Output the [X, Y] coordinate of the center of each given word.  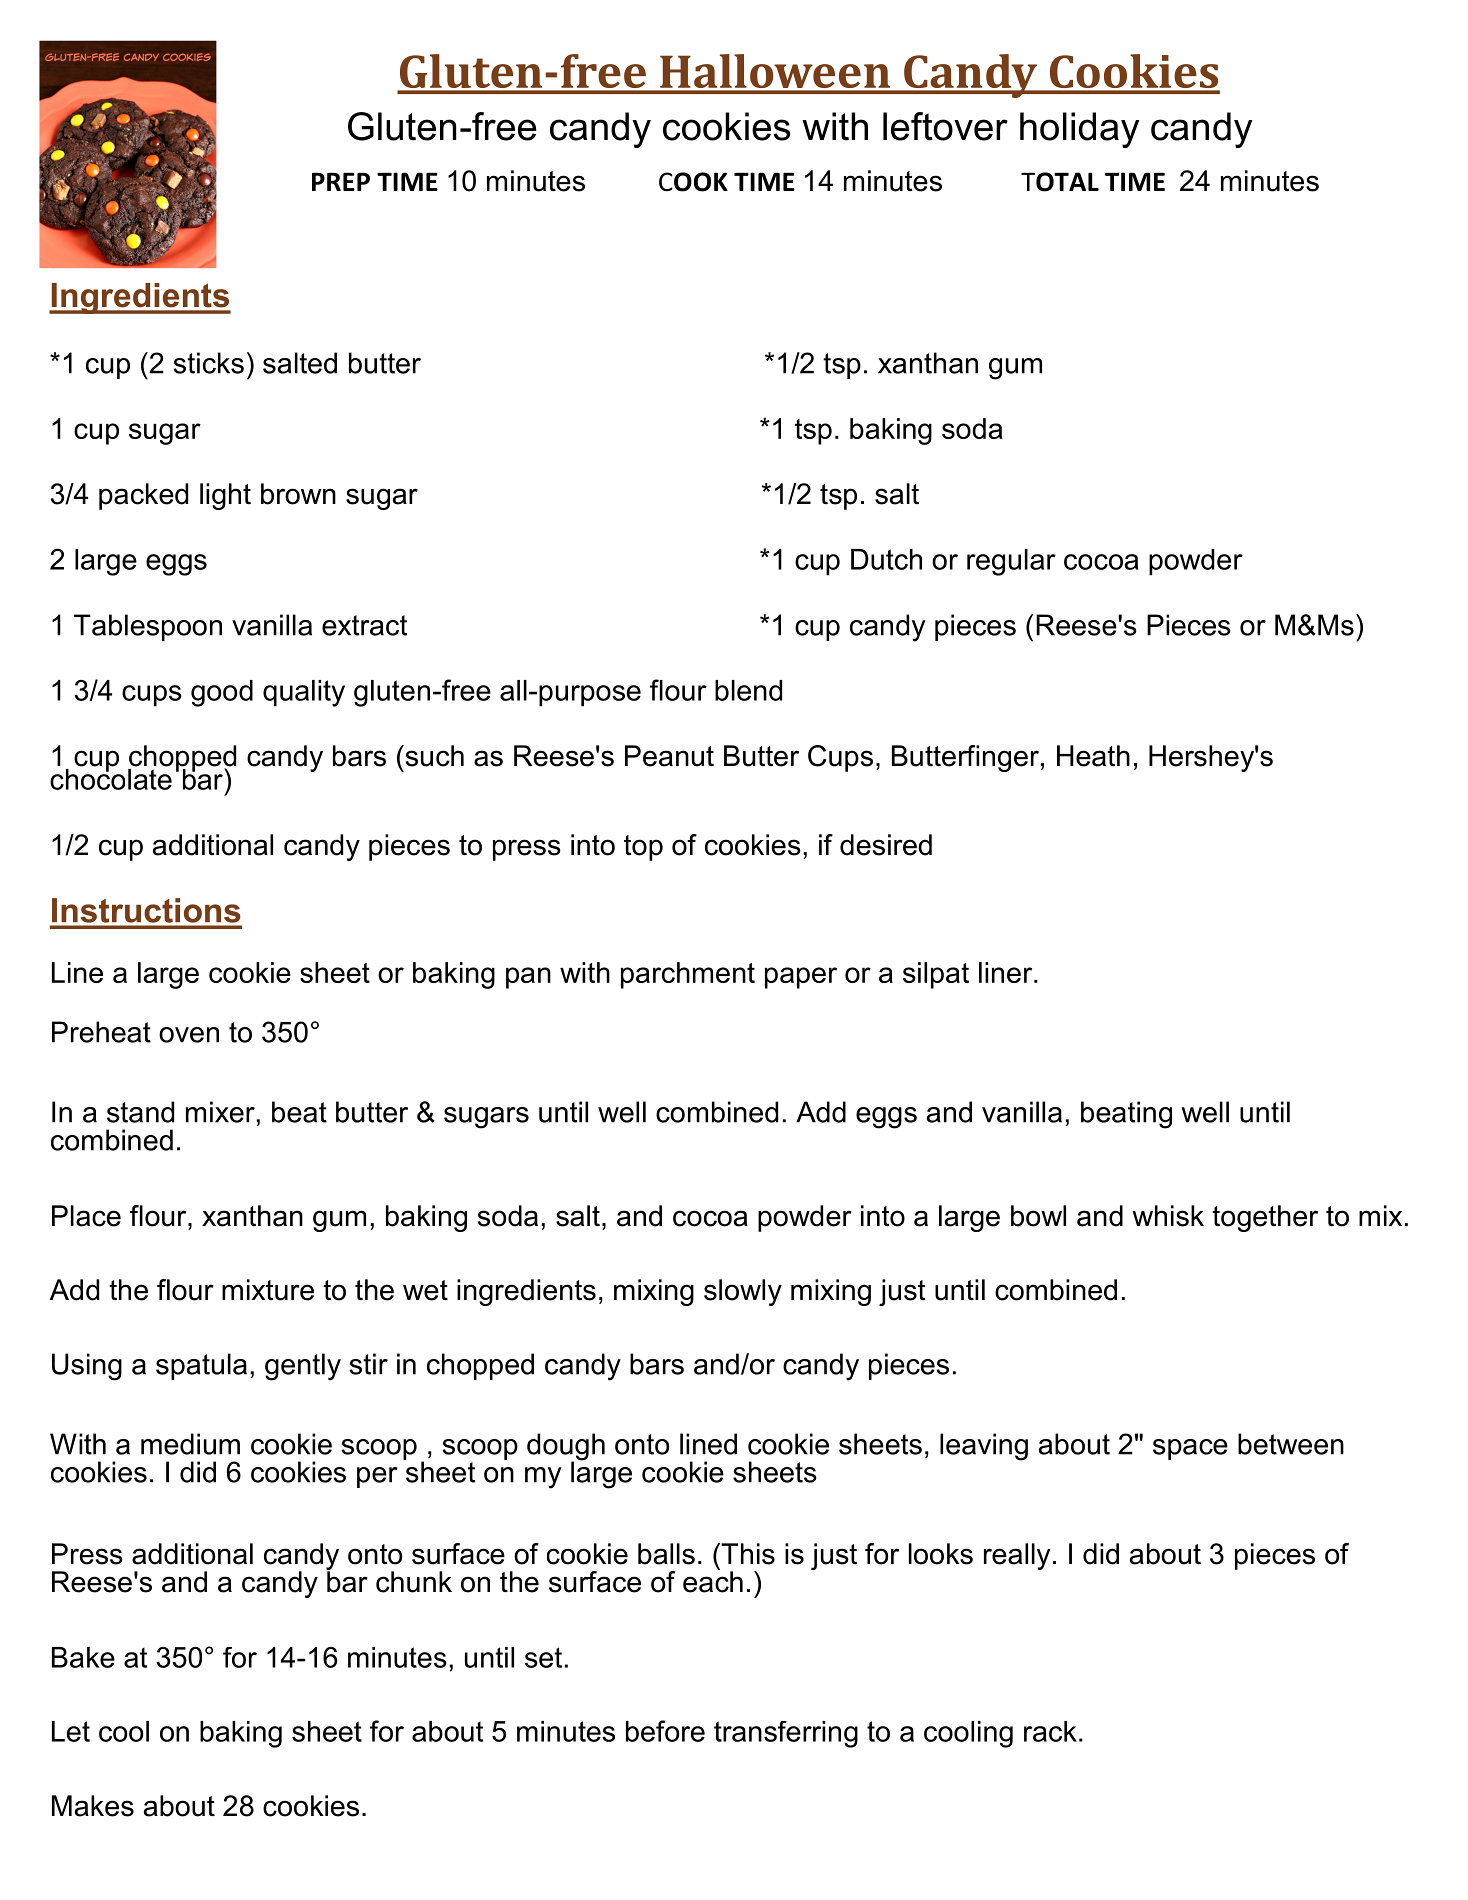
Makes [93, 1806]
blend [748, 690]
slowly [743, 1292]
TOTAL [1060, 182]
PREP [341, 182]
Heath [1093, 756]
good [222, 693]
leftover [945, 126]
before [665, 1731]
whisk [1168, 1216]
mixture [268, 1290]
